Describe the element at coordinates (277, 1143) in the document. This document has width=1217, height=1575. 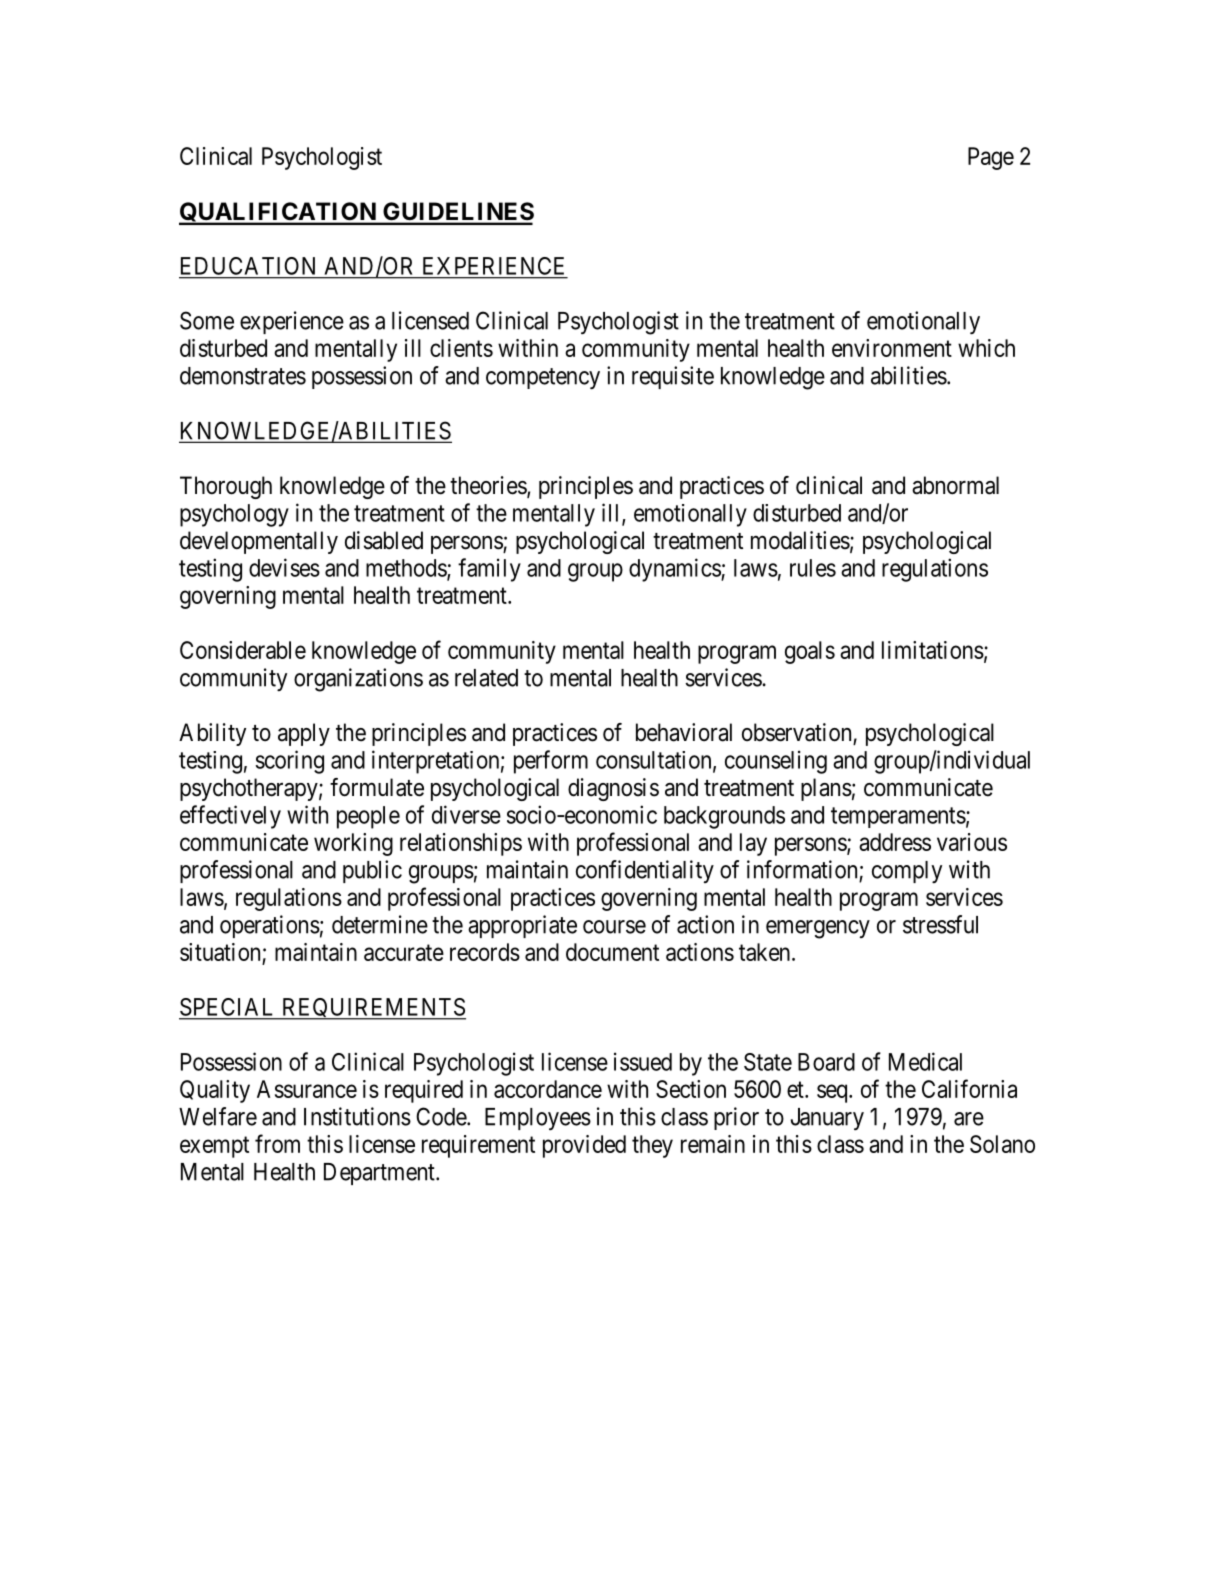
I see `from` at that location.
